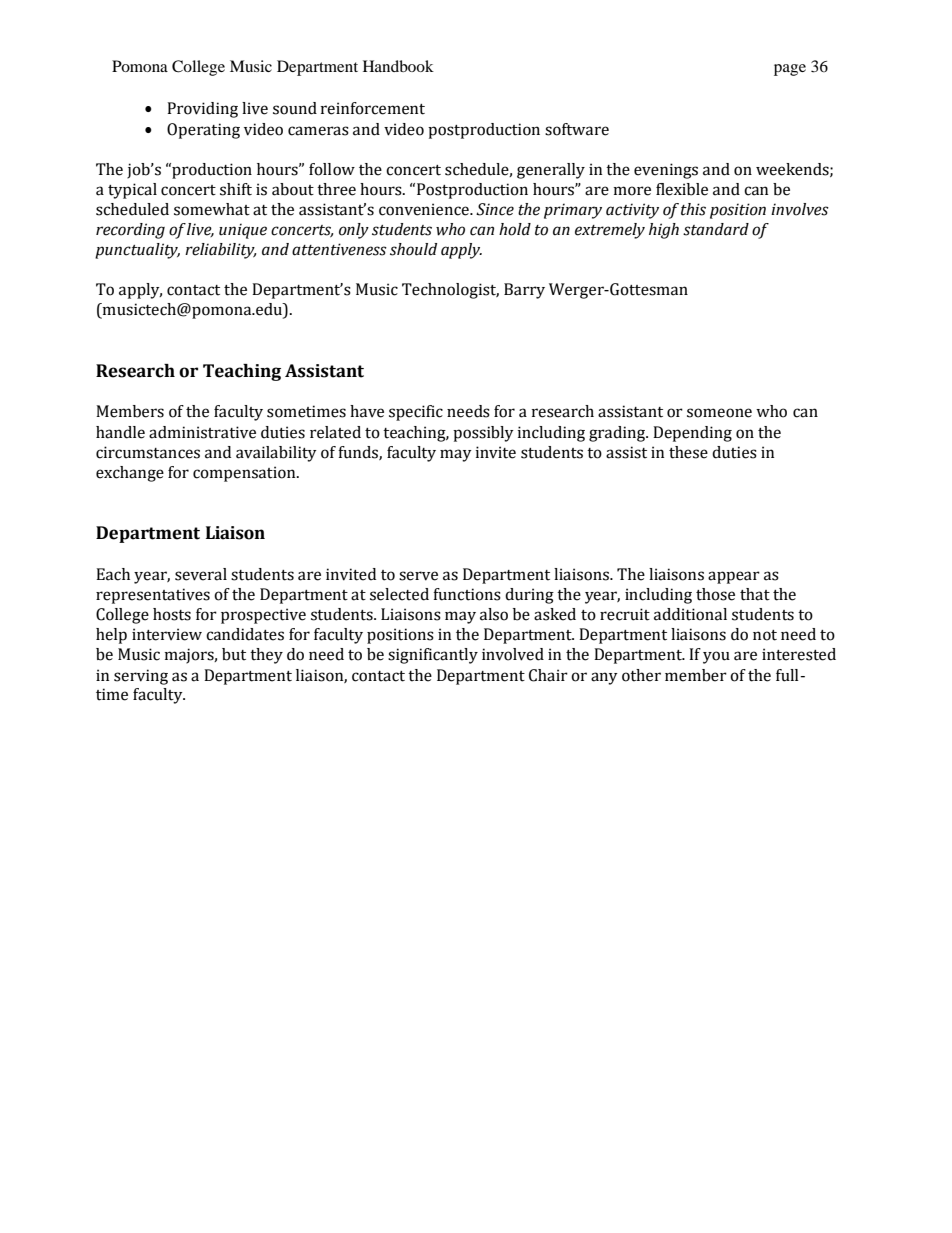  What do you see at coordinates (416, 413) in the screenshot?
I see `specific` at bounding box center [416, 413].
